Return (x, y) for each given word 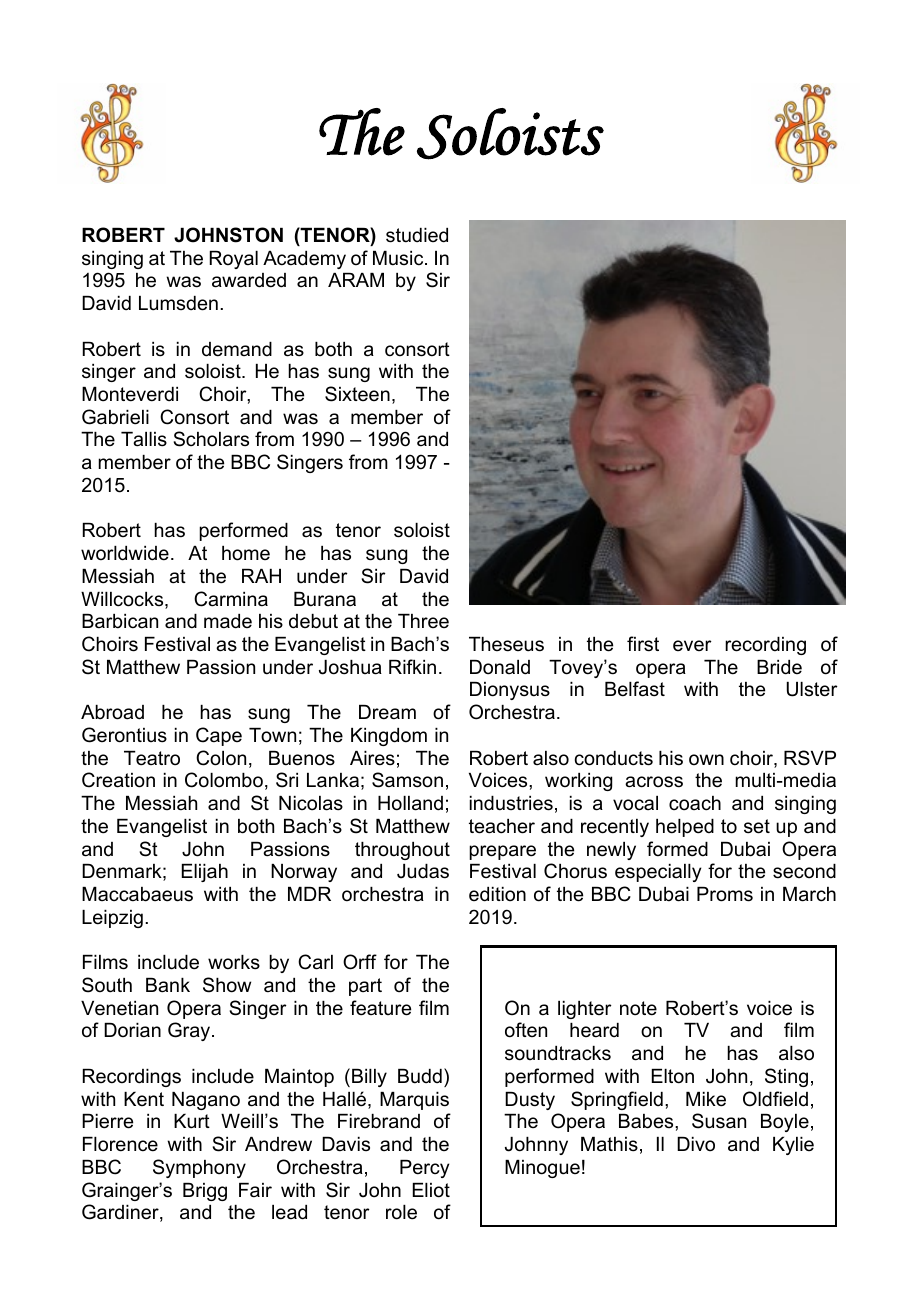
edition (497, 894)
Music (399, 258)
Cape (219, 736)
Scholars (211, 439)
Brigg (205, 1192)
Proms (725, 894)
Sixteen (357, 394)
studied (417, 235)
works (234, 962)
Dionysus (510, 691)
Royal (234, 260)
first (643, 644)
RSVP (810, 758)
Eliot (431, 1190)
